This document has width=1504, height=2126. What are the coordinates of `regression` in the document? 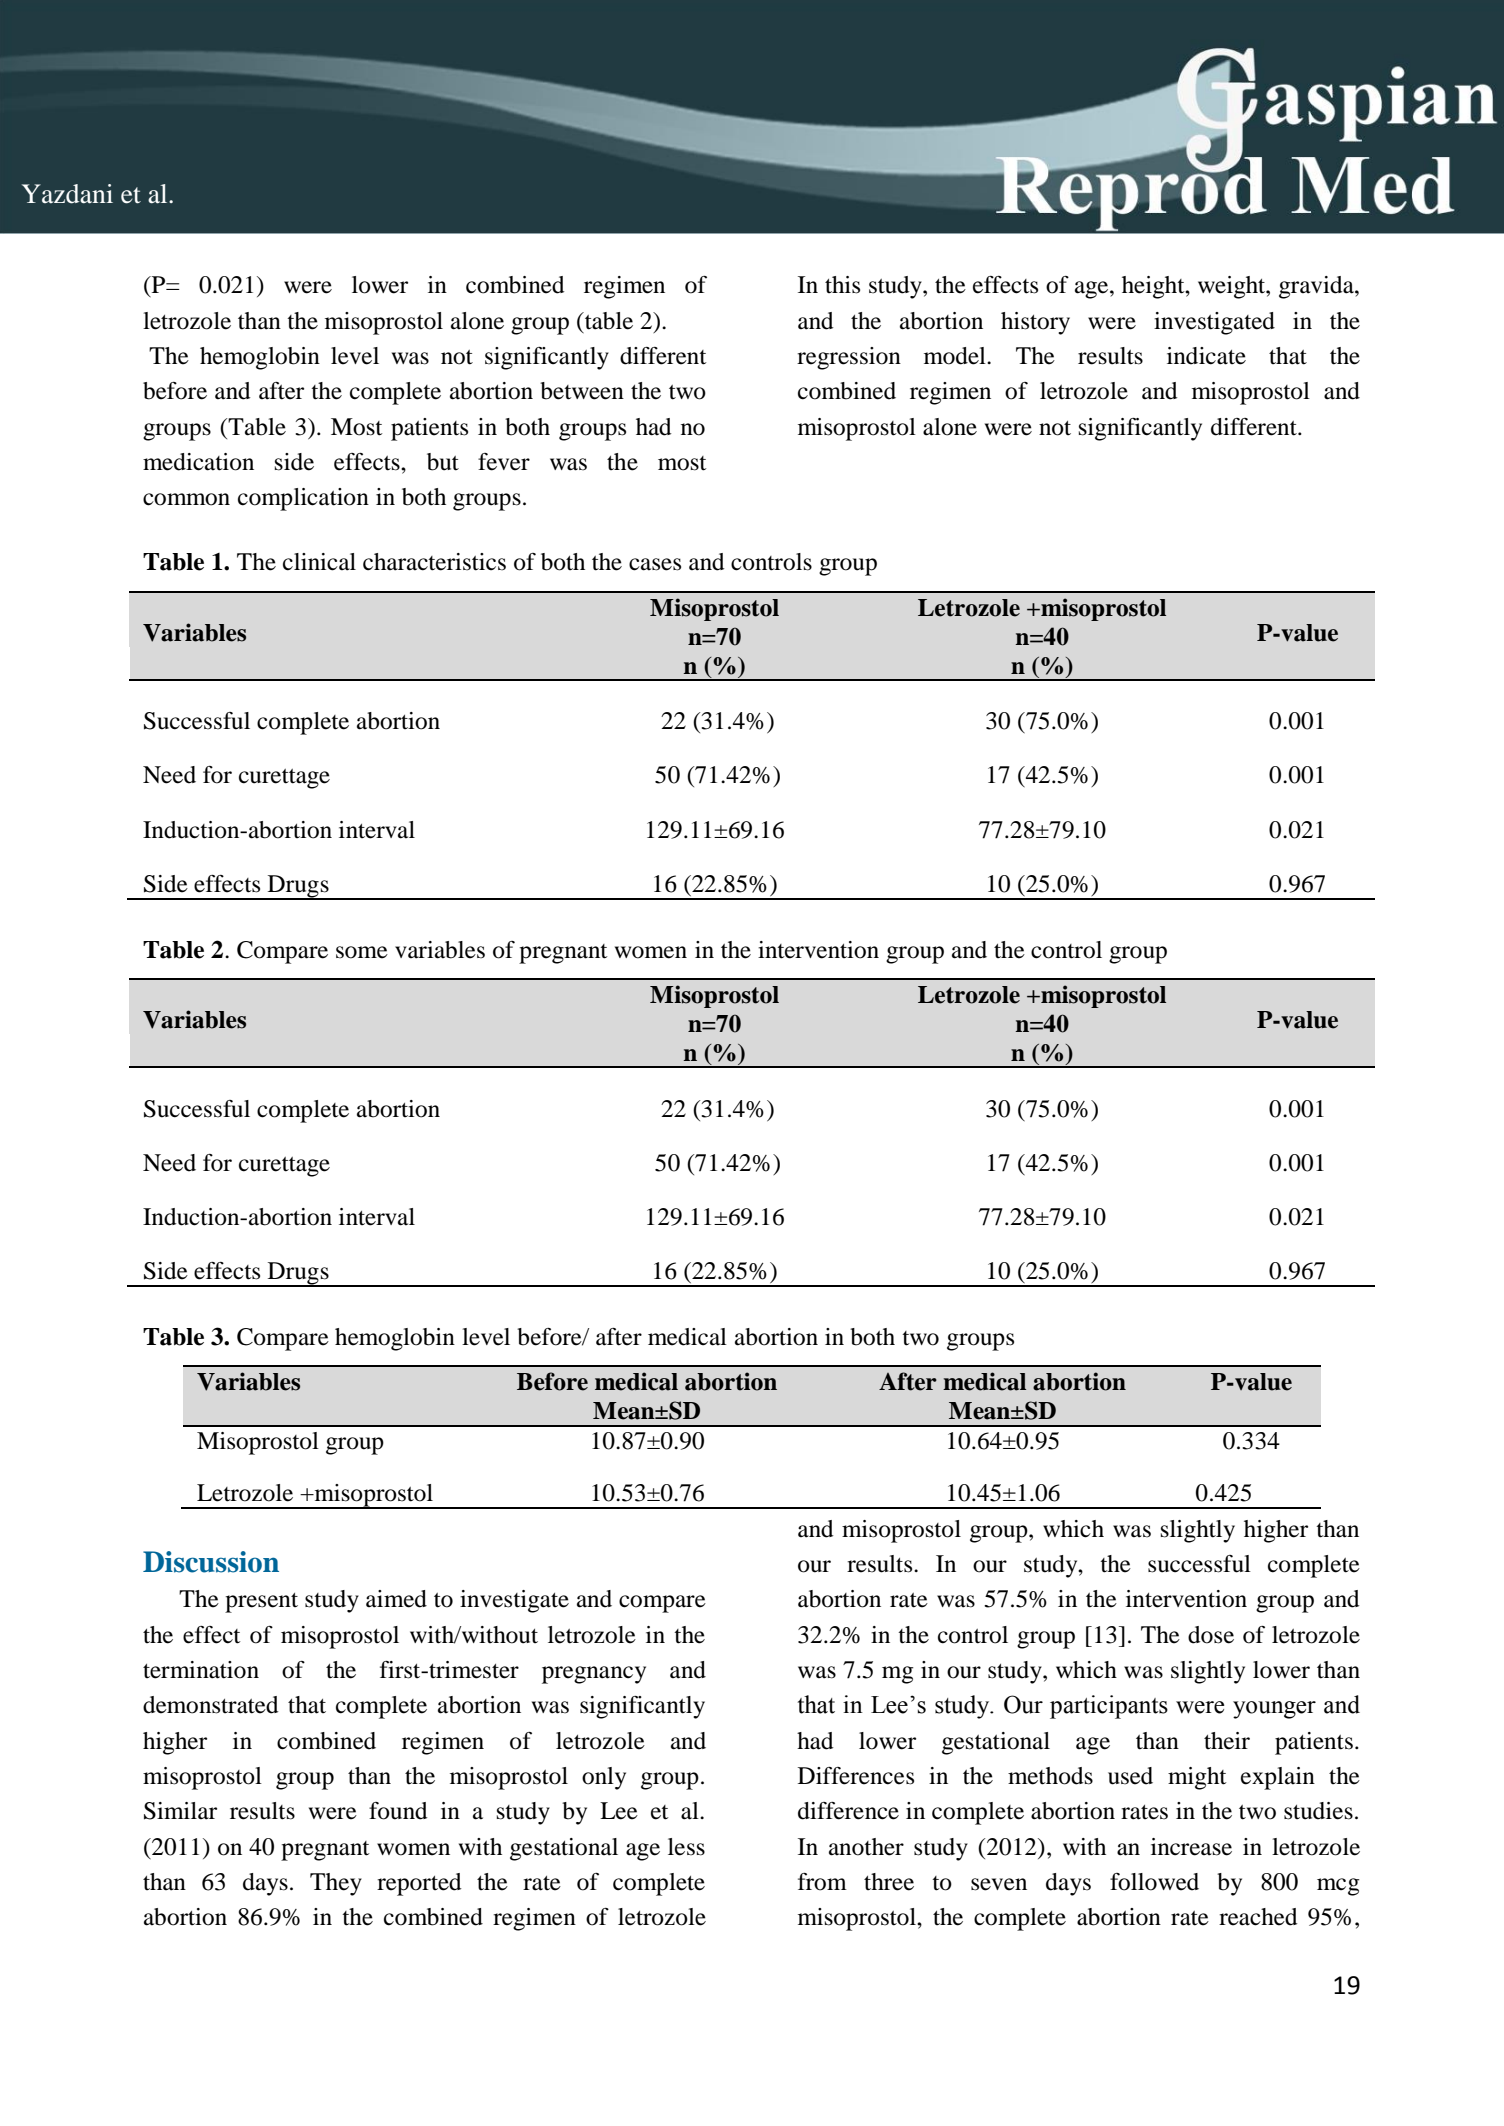 It's located at (849, 358).
